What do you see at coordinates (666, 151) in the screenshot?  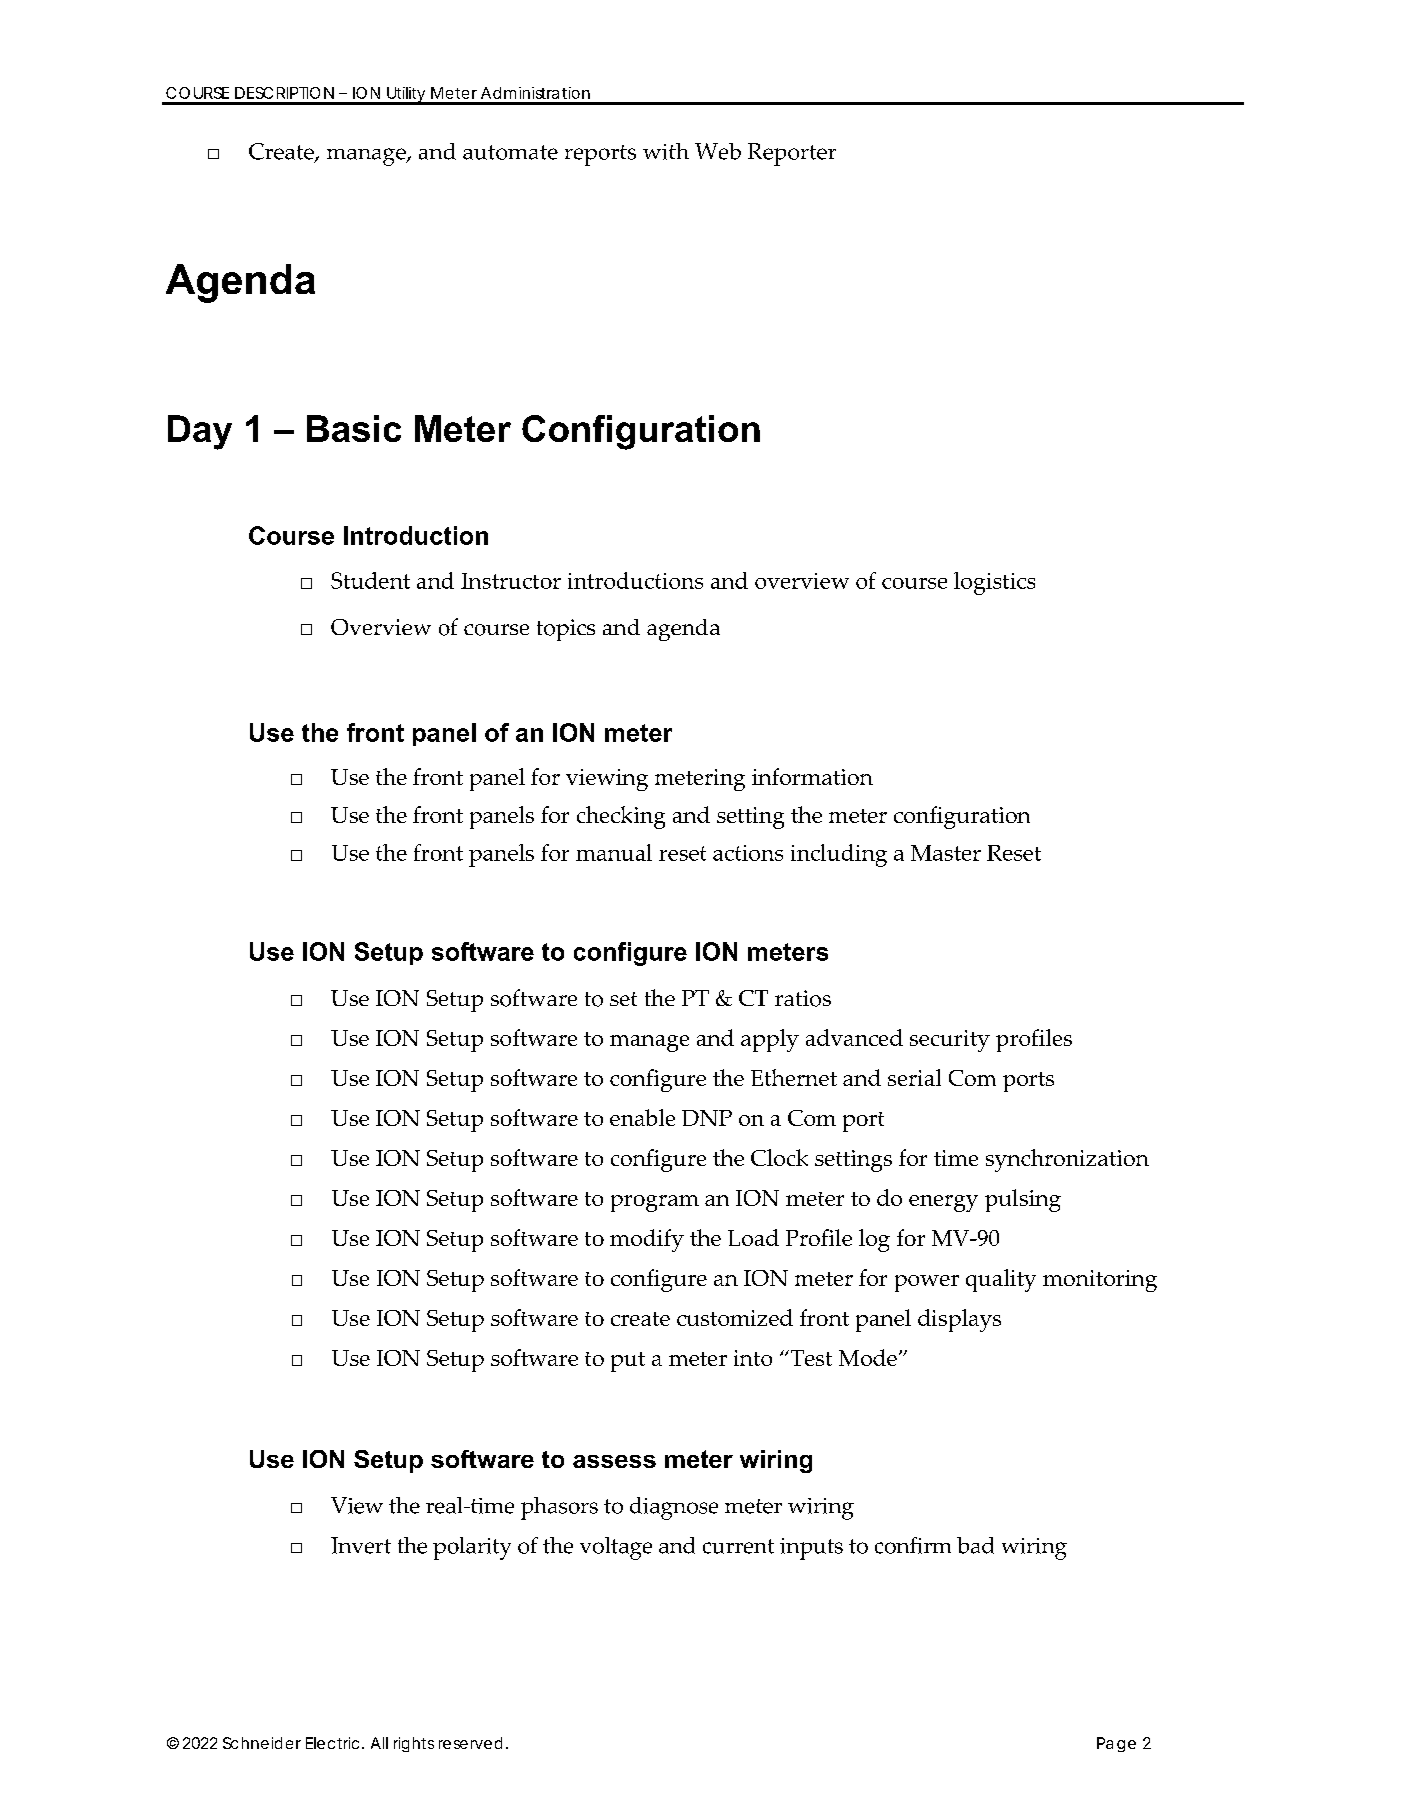 I see `with` at bounding box center [666, 151].
